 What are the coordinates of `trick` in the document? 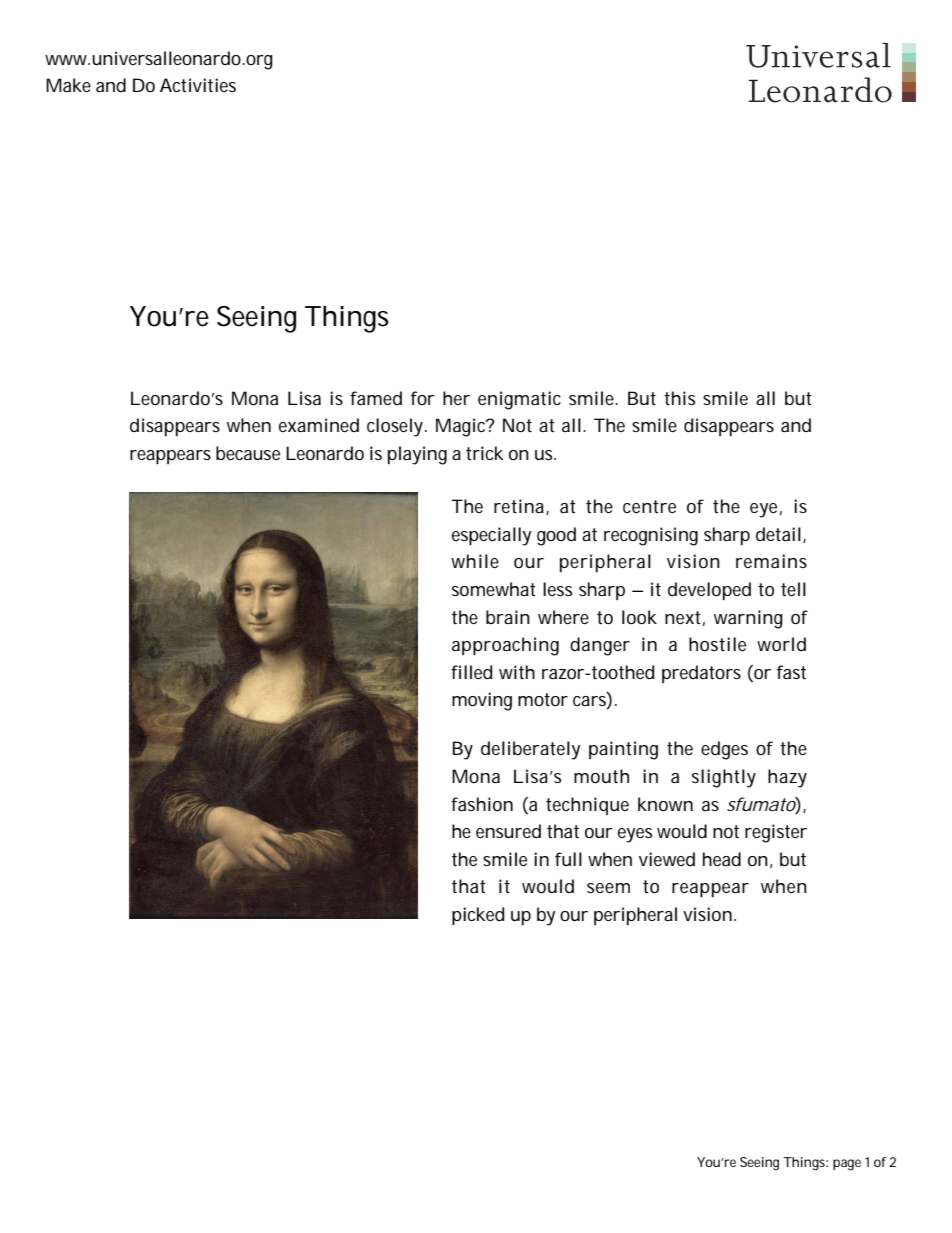 It's located at (485, 453).
